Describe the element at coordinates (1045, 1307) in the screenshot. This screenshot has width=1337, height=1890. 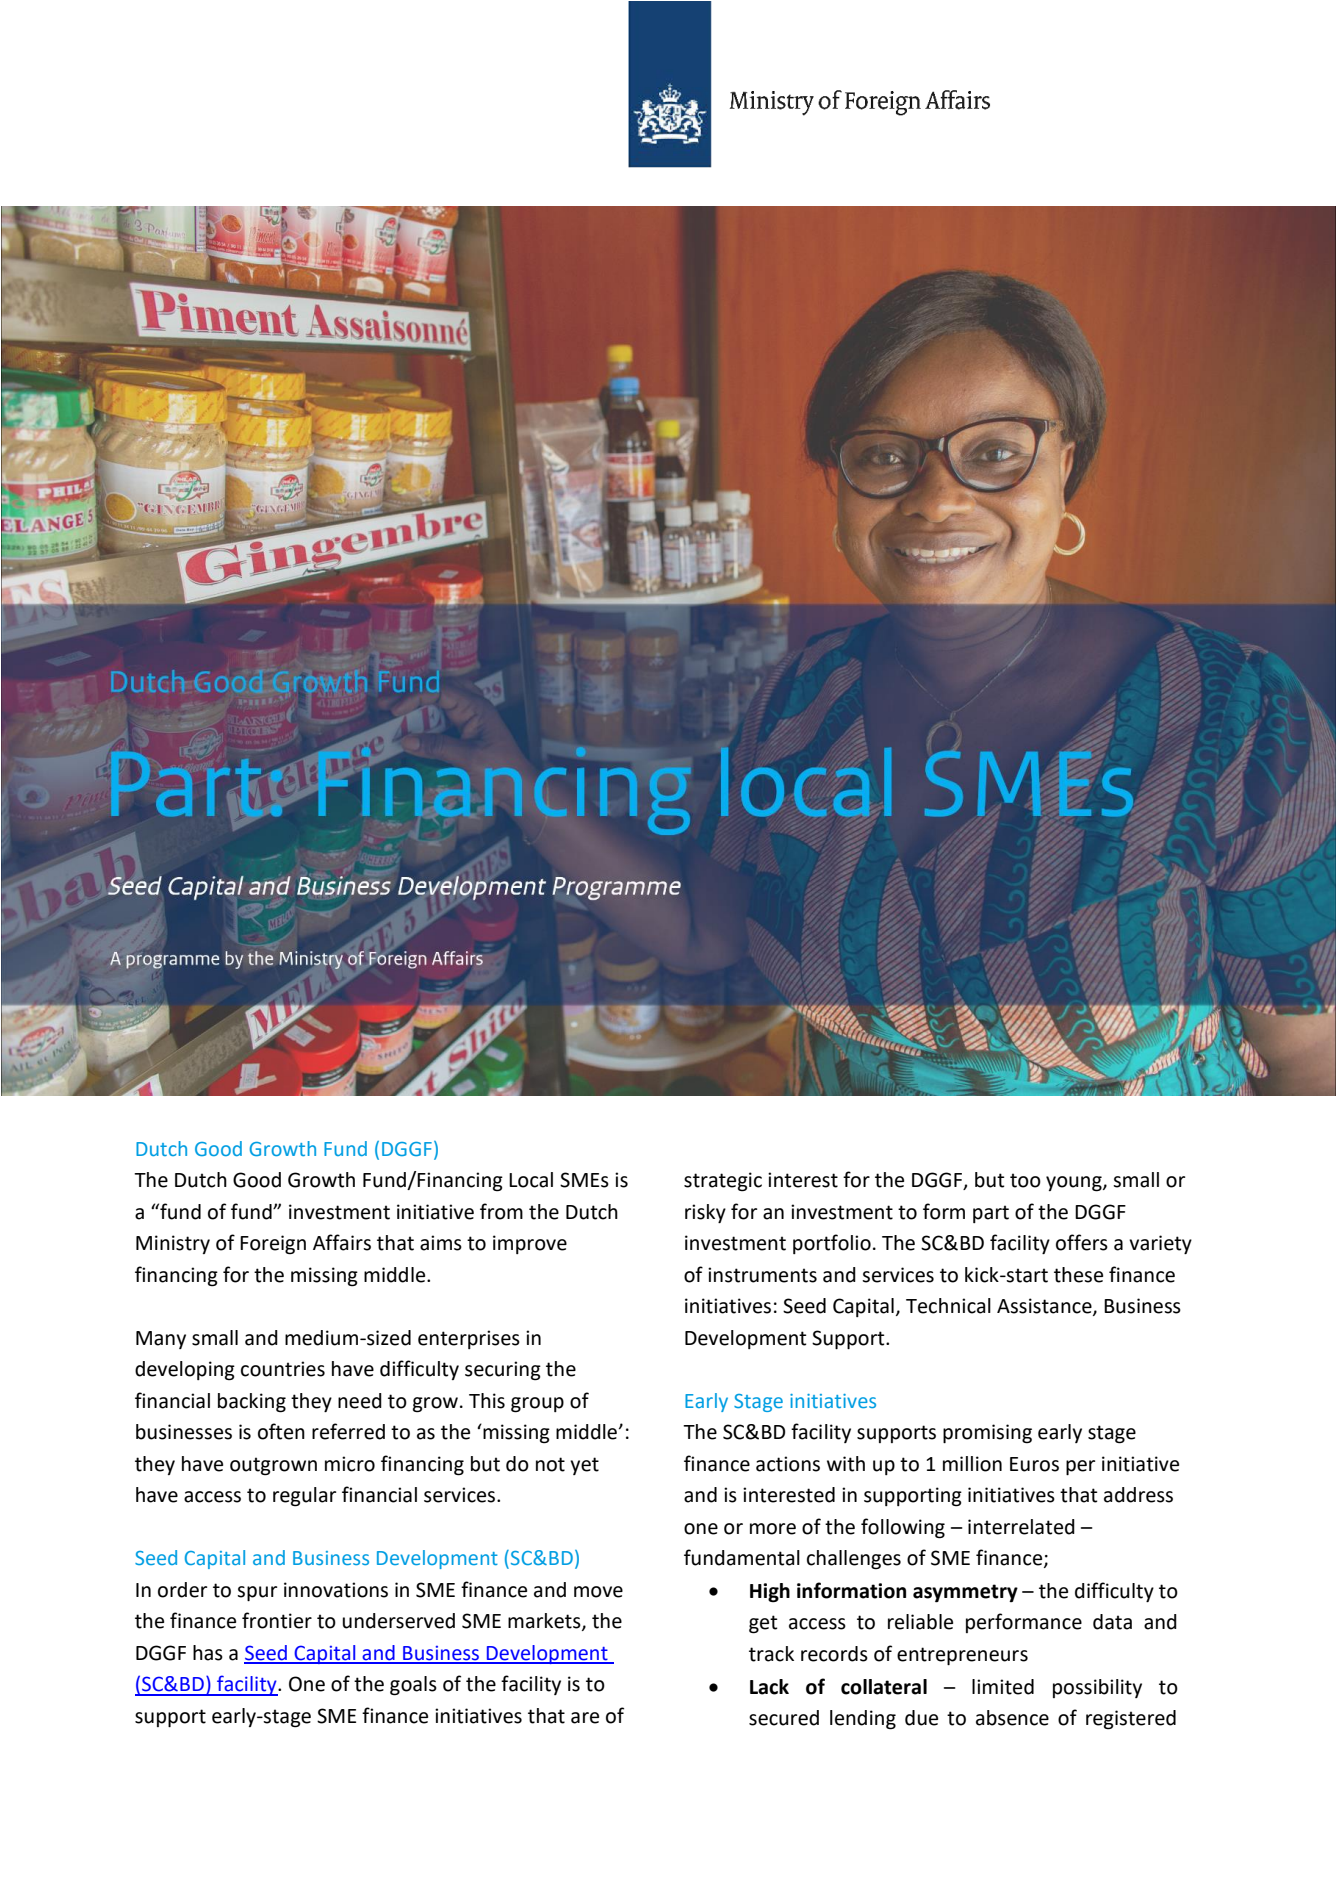
I see `Assistance` at that location.
